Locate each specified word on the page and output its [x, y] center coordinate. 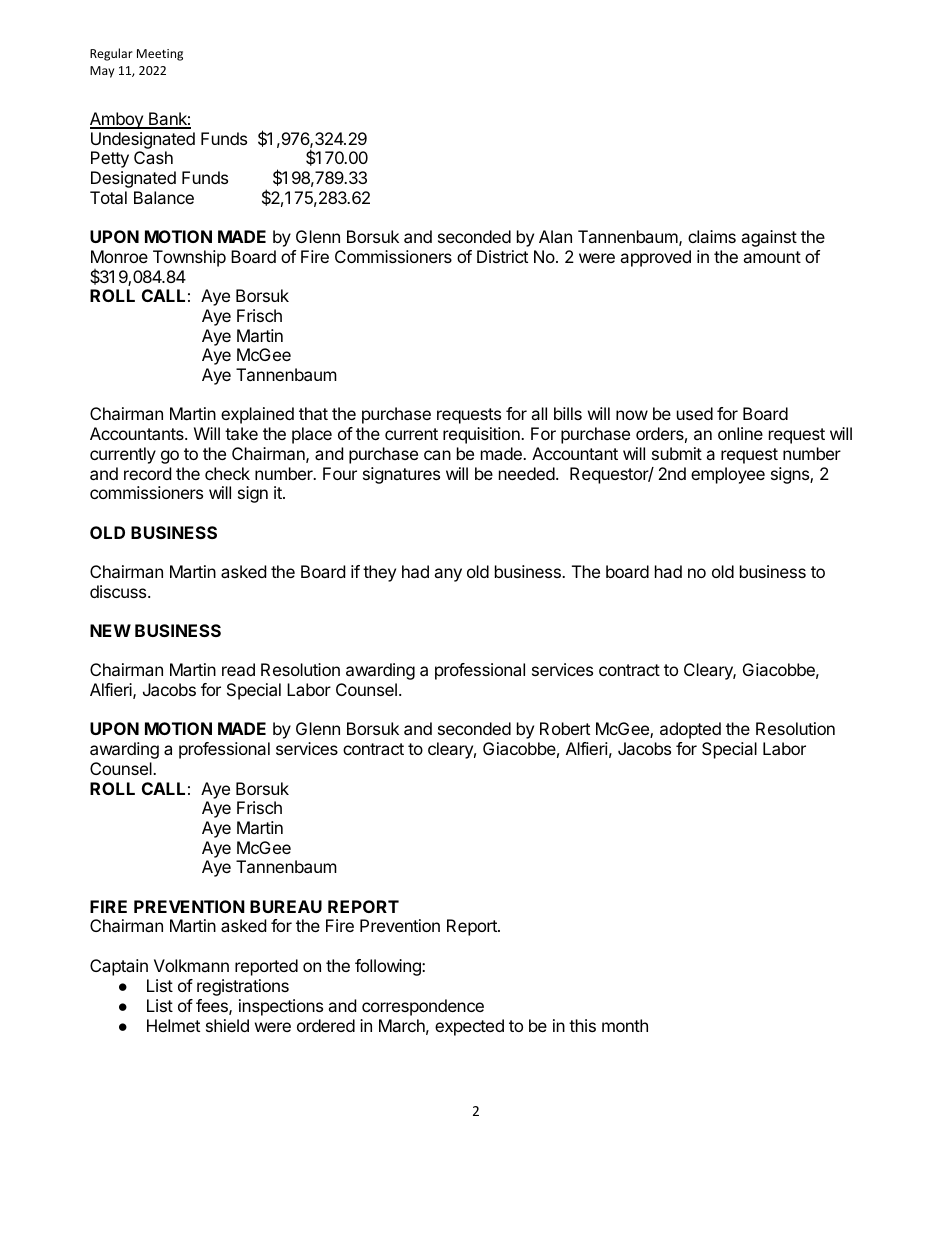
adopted [690, 730]
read [238, 669]
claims [712, 236]
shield [227, 1025]
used [695, 413]
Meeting [160, 55]
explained [257, 415]
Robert [565, 728]
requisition [482, 435]
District [502, 256]
